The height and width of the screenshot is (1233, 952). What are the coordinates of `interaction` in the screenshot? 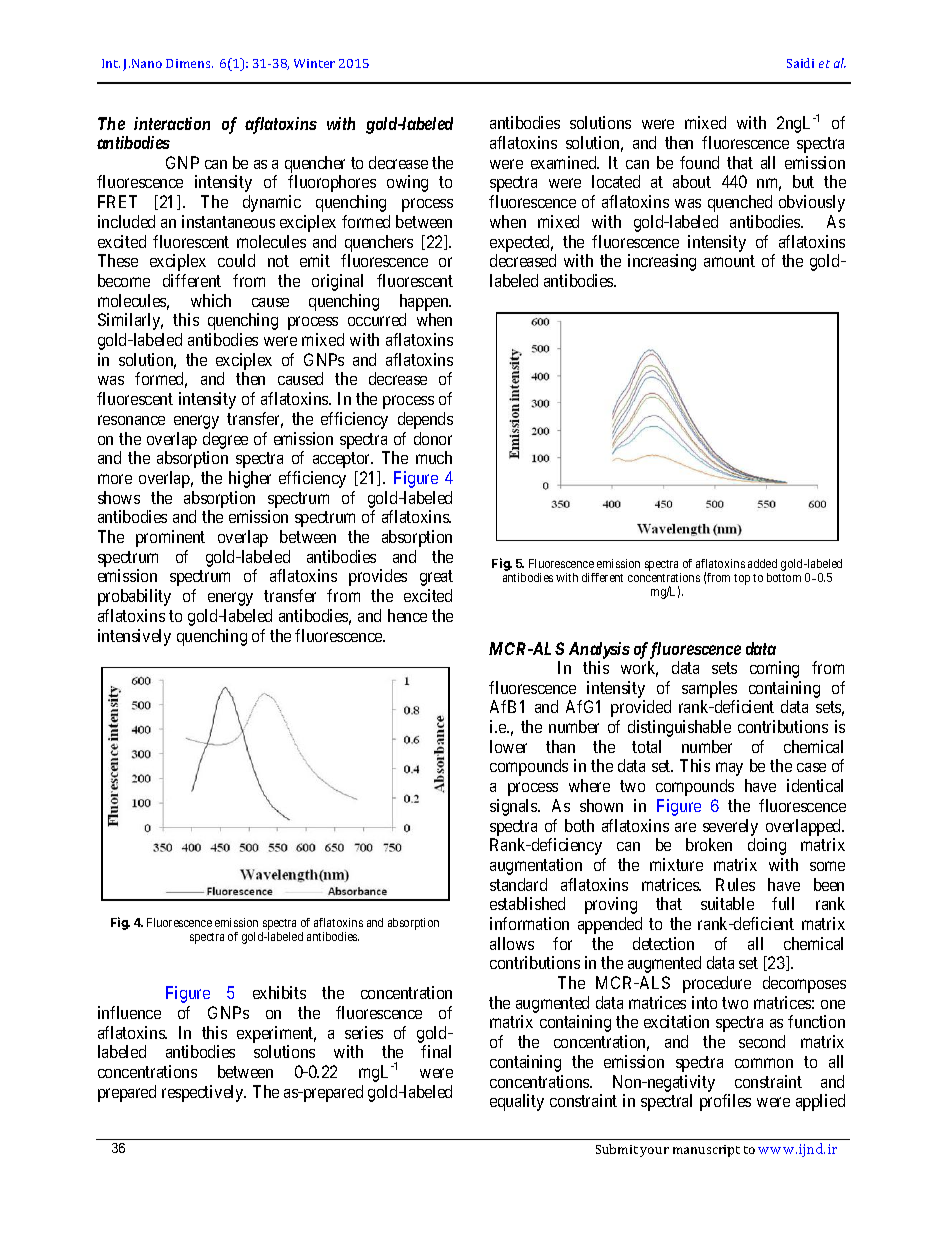 It's located at (172, 123).
